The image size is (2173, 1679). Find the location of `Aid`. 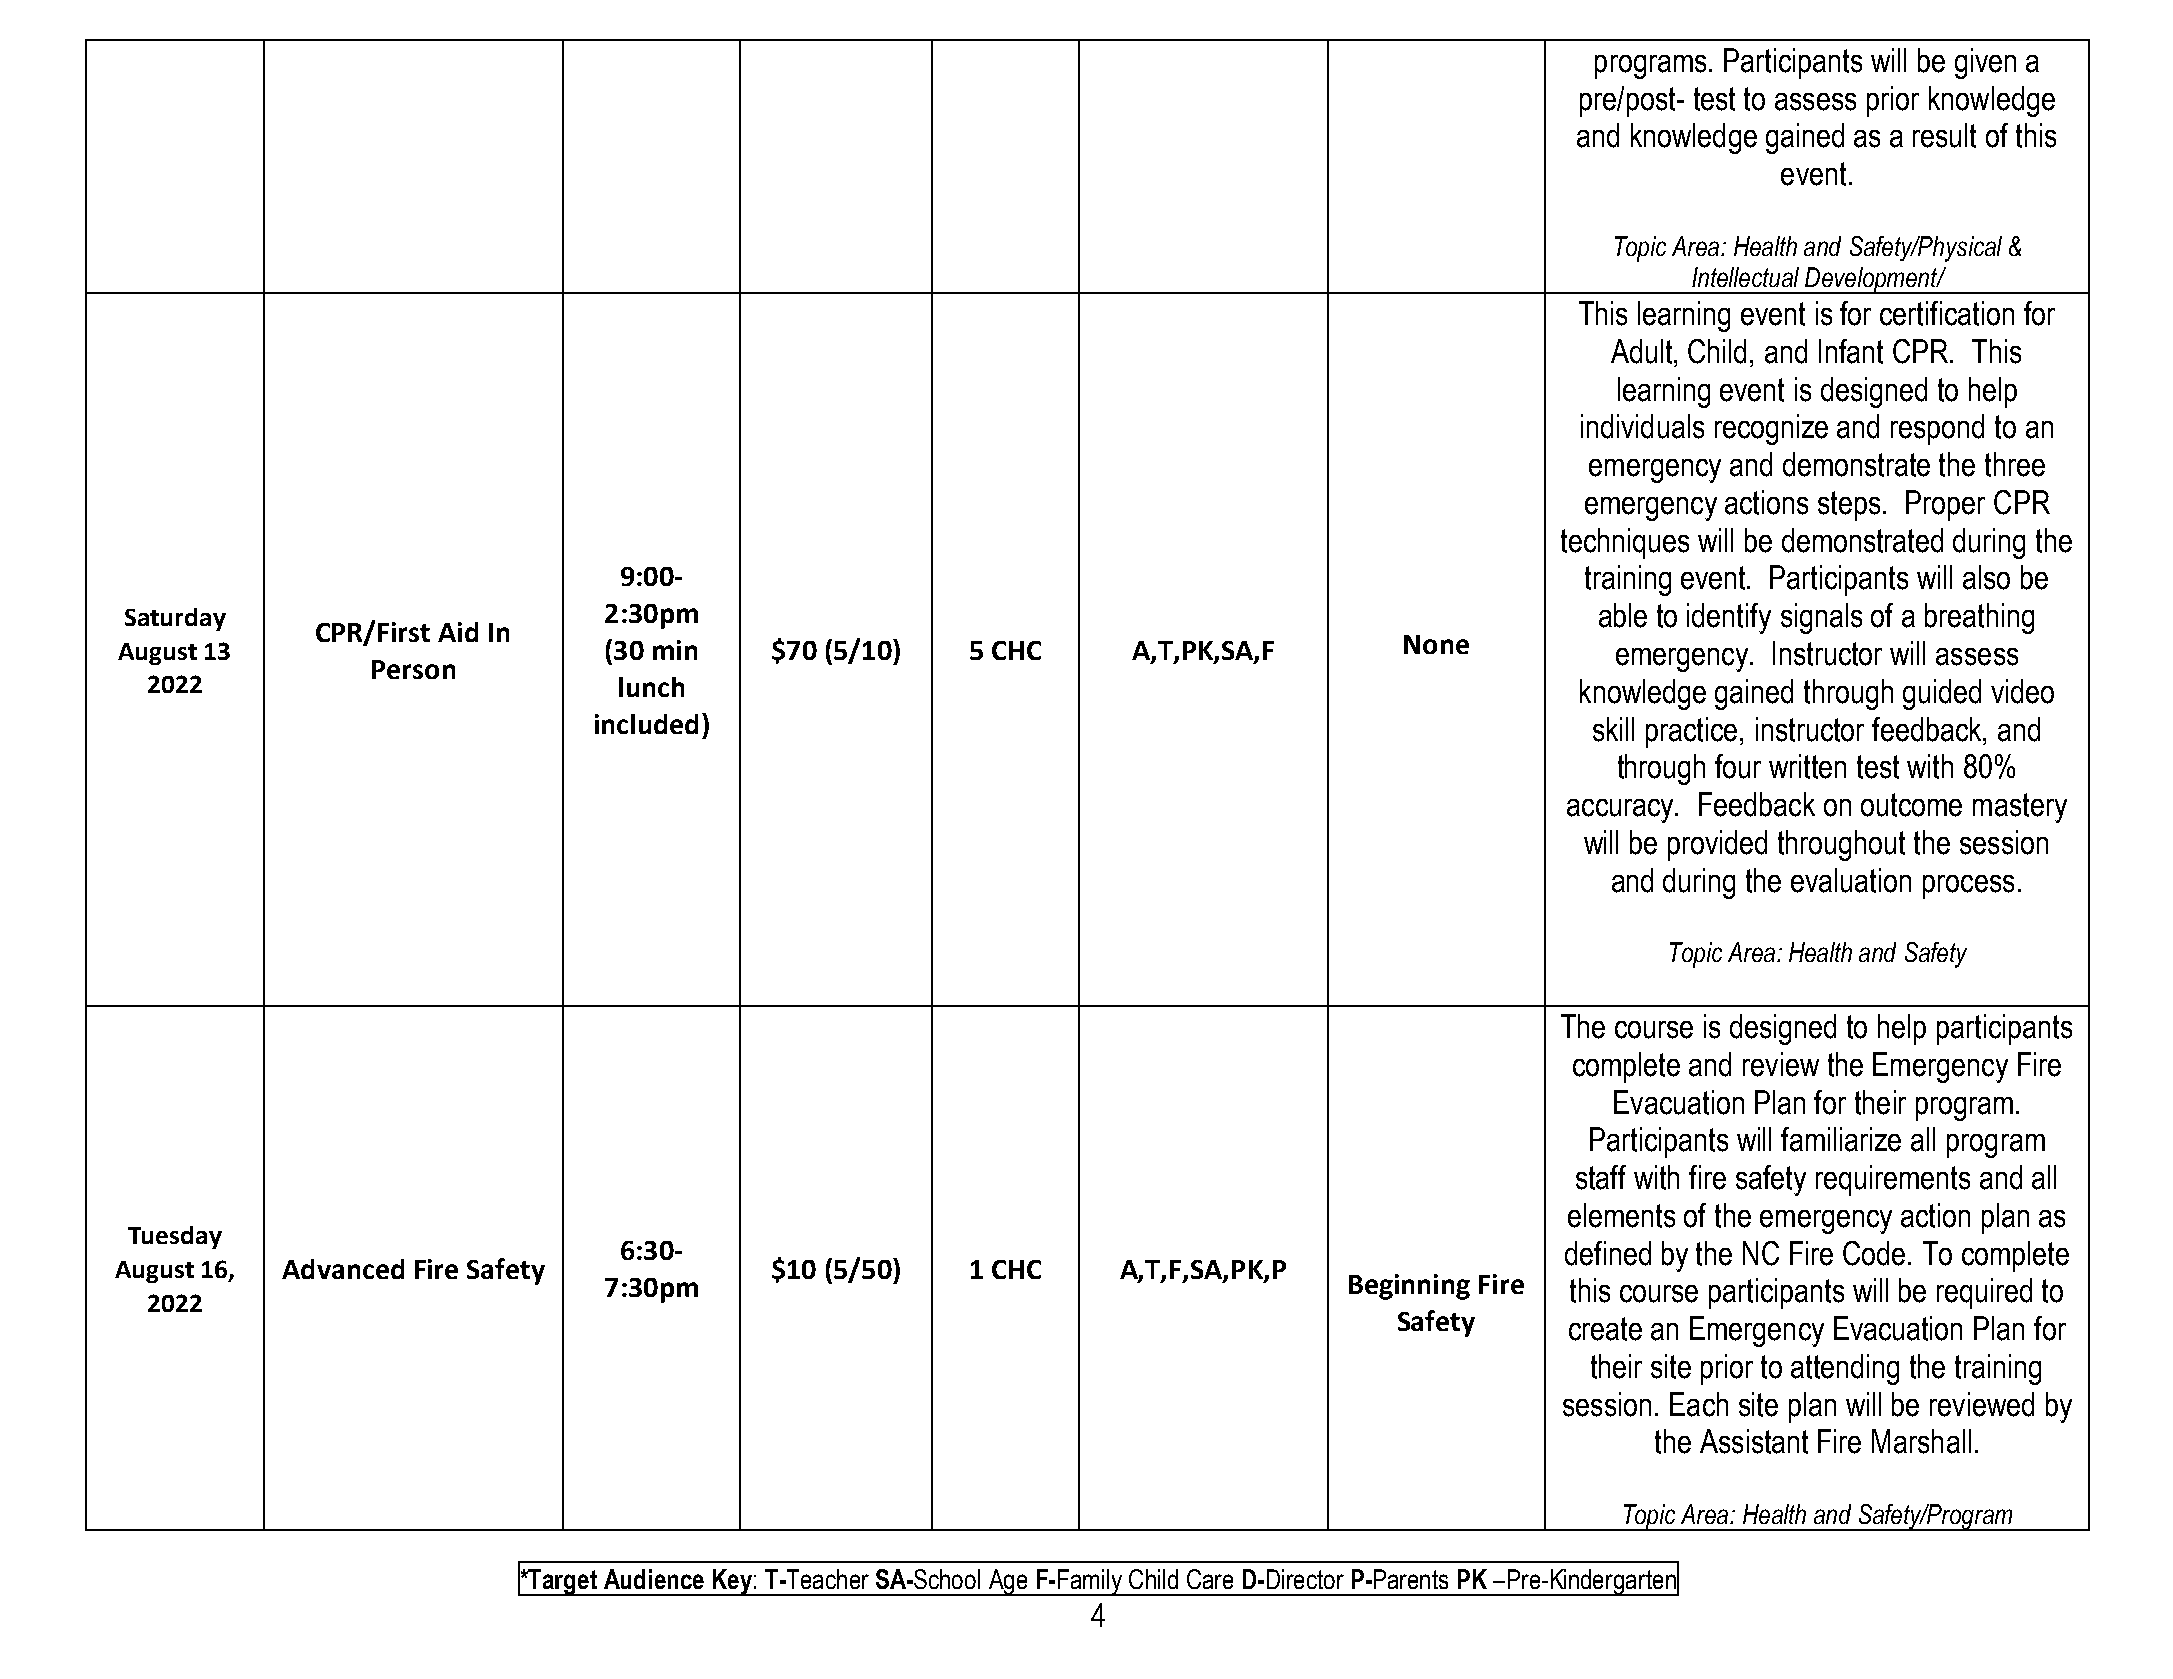

Aid is located at coordinates (458, 632).
